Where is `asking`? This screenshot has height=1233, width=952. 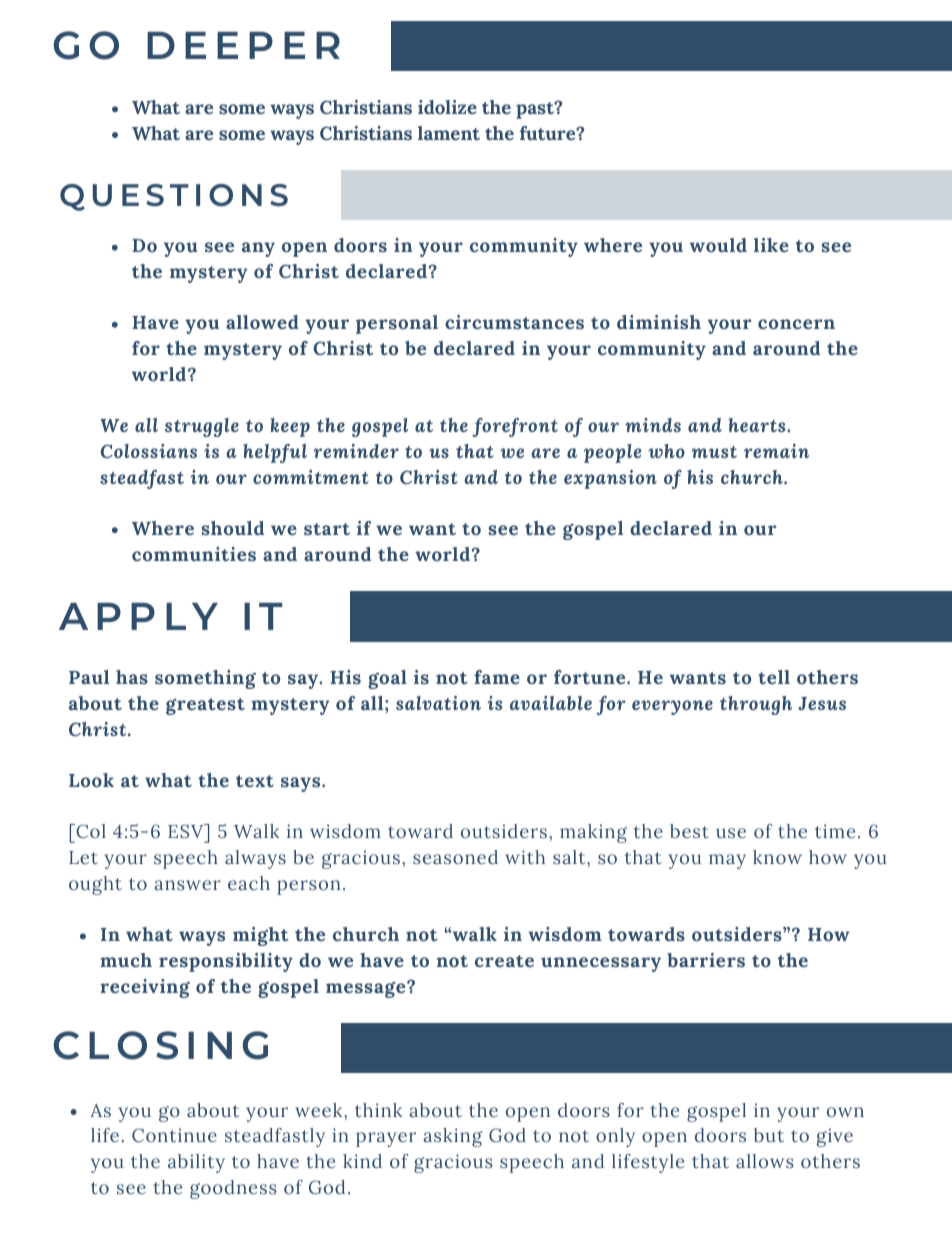
asking is located at coordinates (452, 1137).
